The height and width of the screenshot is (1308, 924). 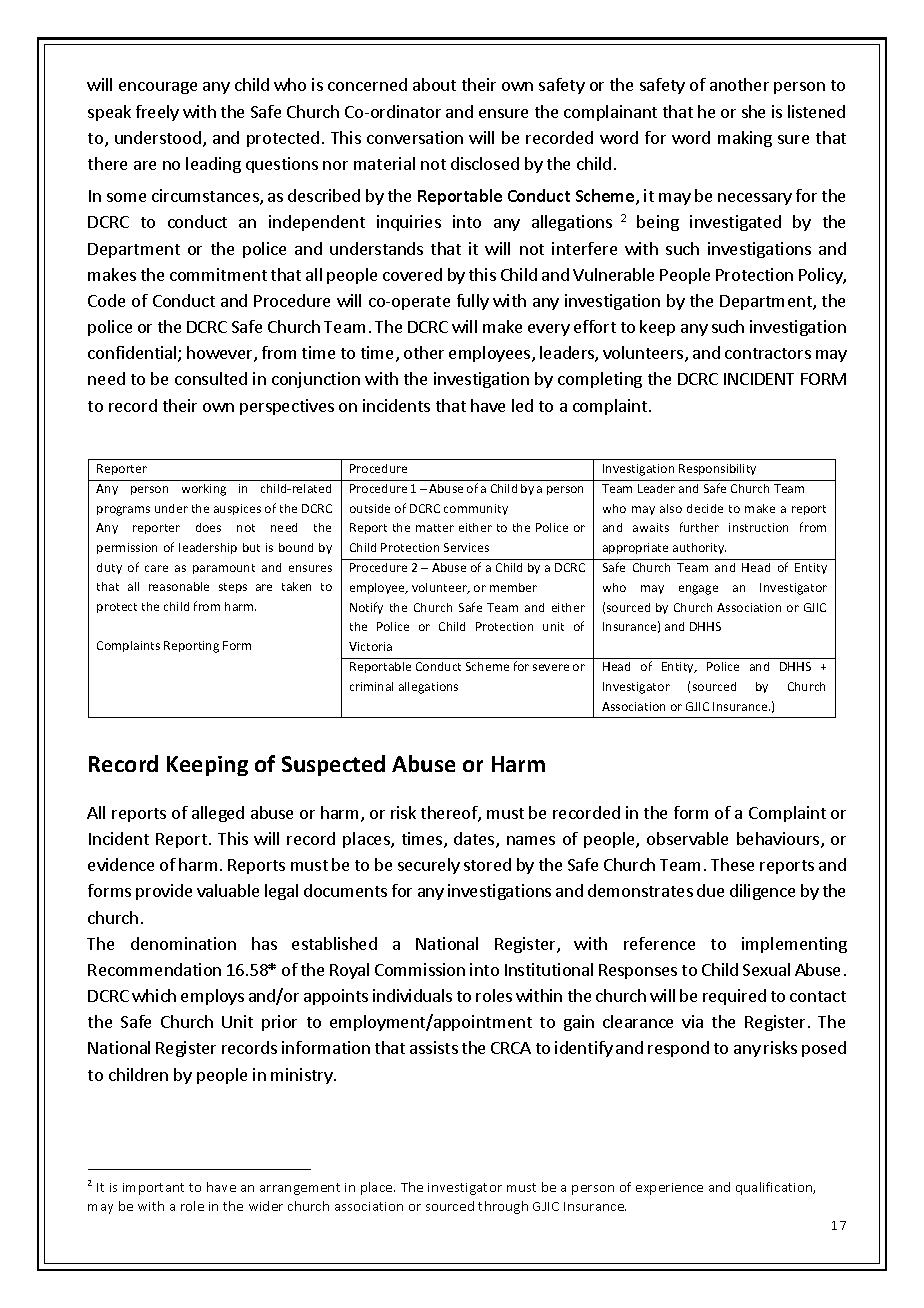 I want to click on making, so click(x=745, y=139).
